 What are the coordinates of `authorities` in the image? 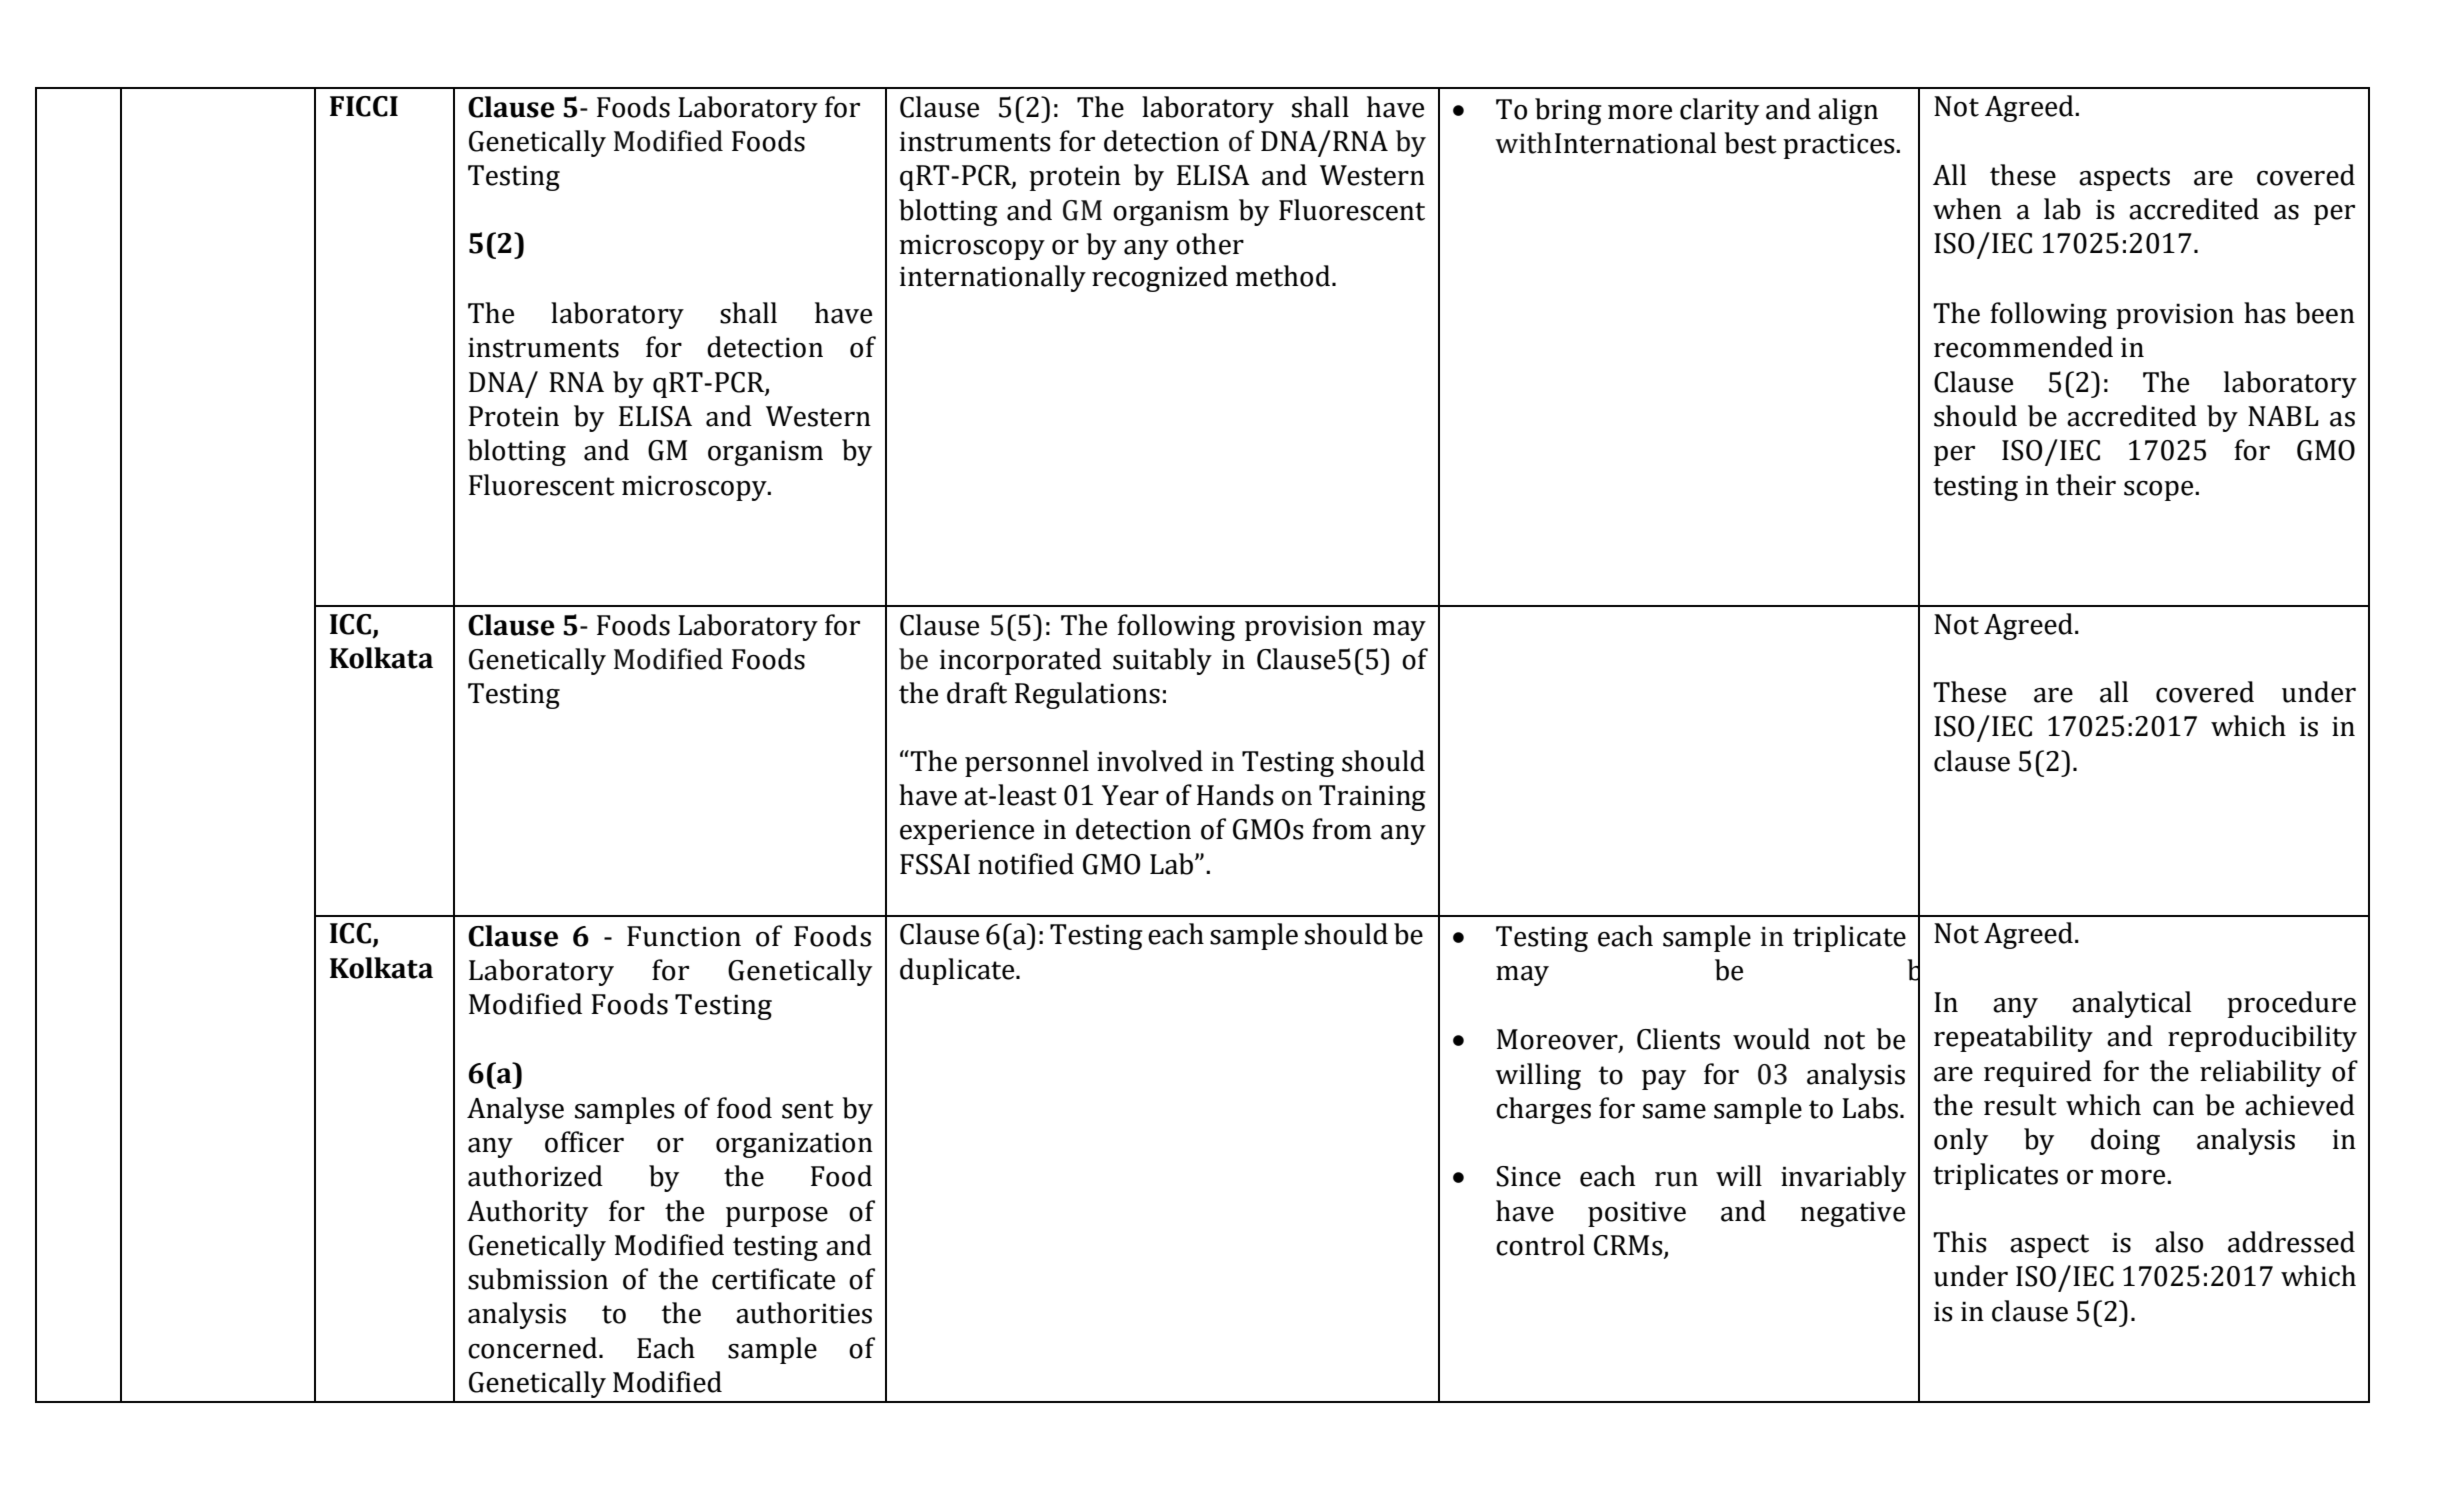 It's located at (804, 1313).
